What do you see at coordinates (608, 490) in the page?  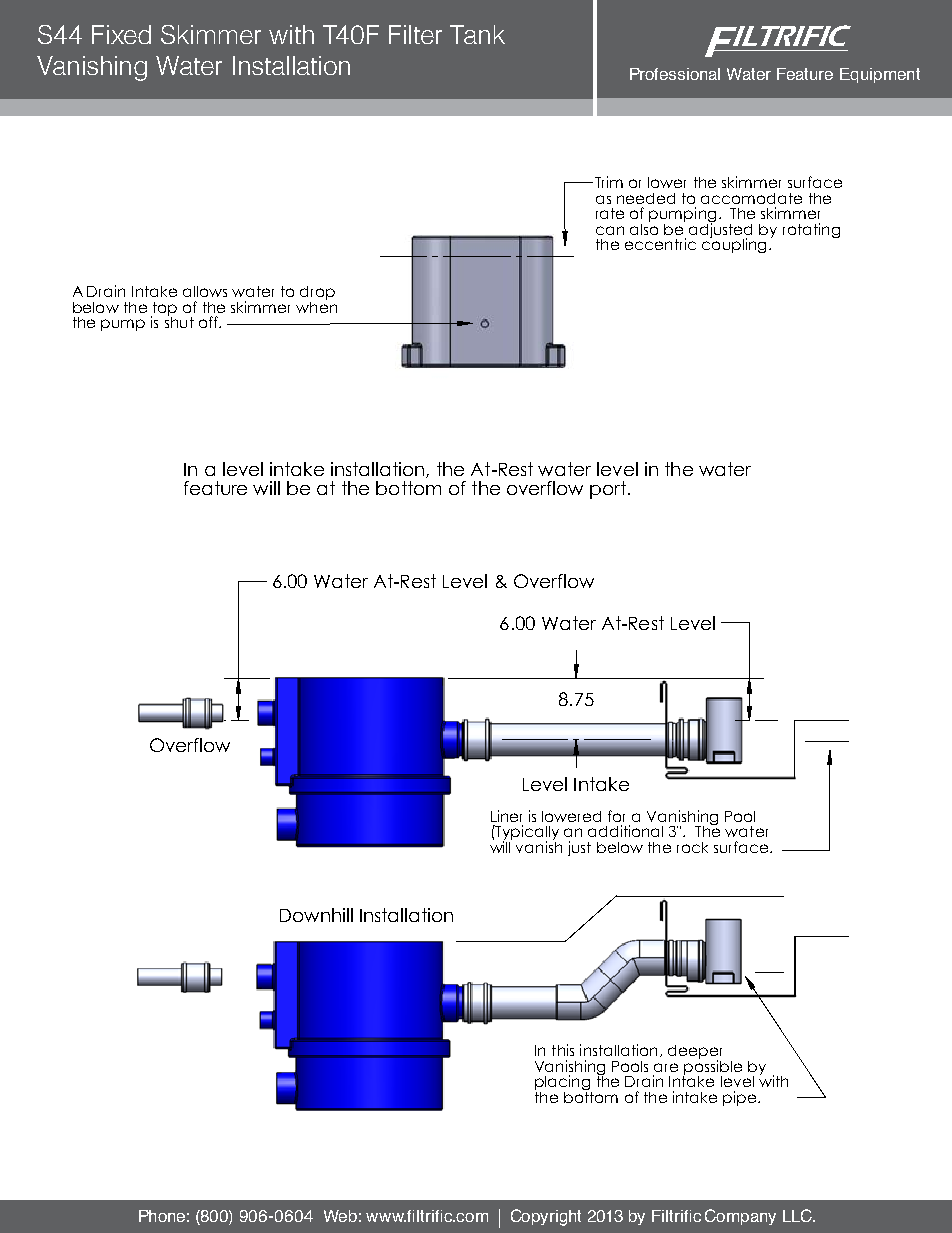 I see `port` at bounding box center [608, 490].
